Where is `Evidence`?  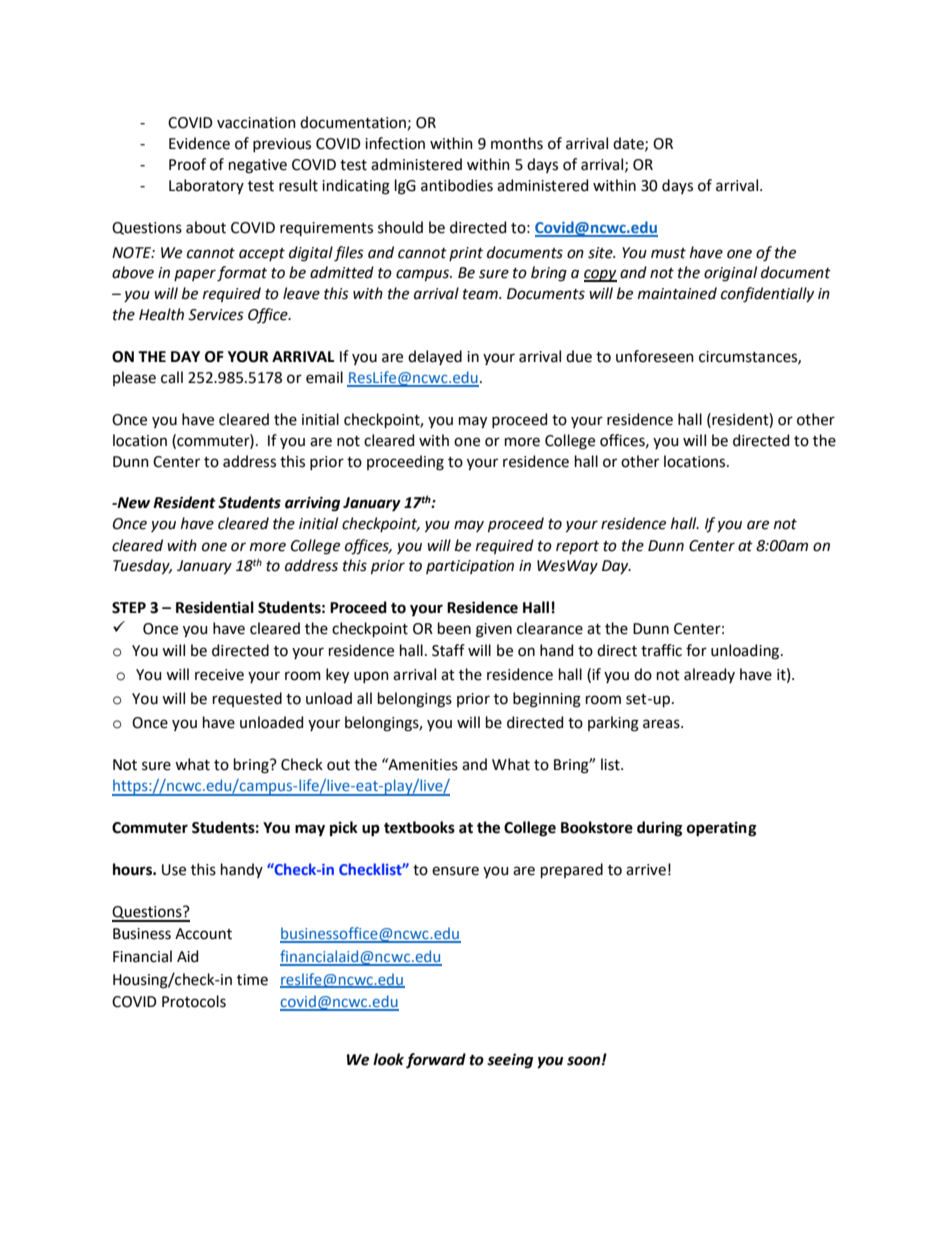
Evidence is located at coordinates (199, 143).
